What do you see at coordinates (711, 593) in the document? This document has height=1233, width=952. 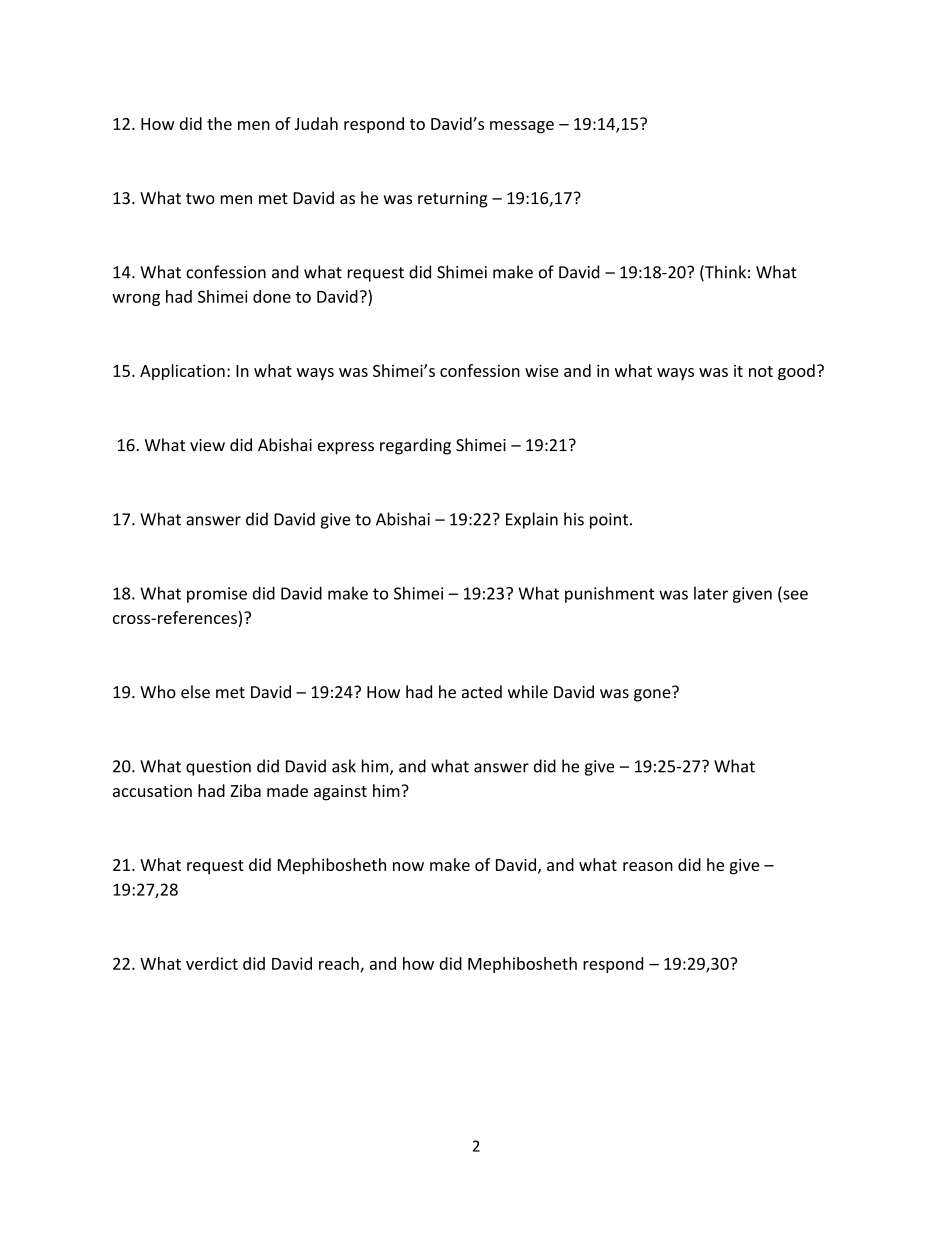 I see `later` at bounding box center [711, 593].
